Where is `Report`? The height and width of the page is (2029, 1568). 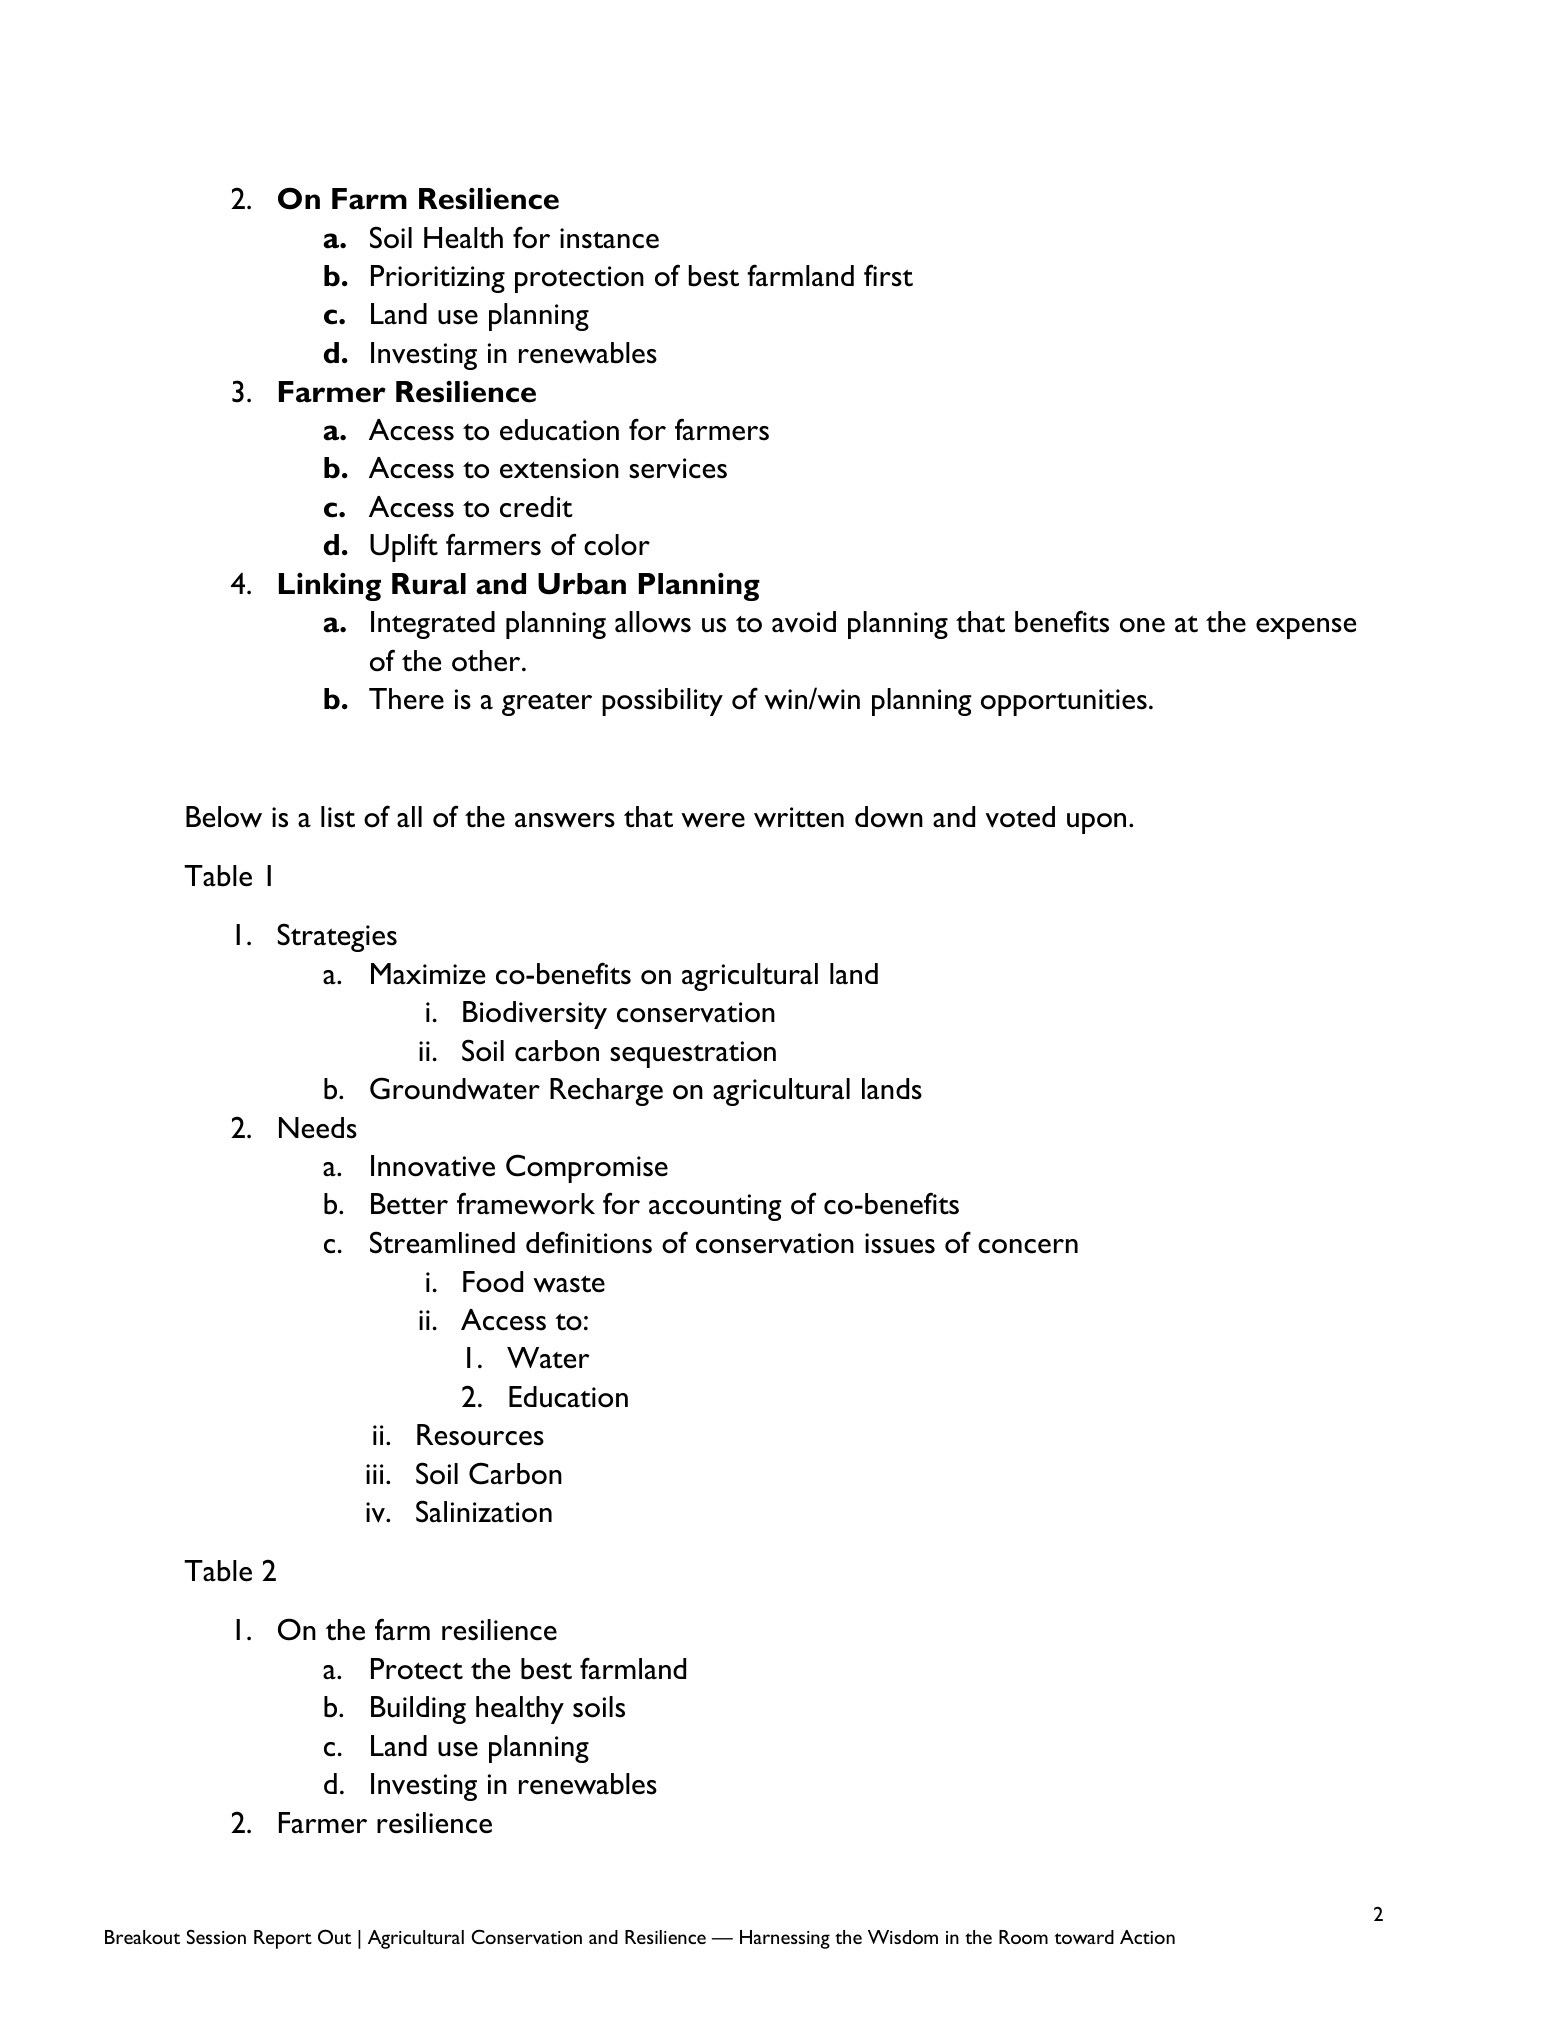 Report is located at coordinates (283, 1939).
